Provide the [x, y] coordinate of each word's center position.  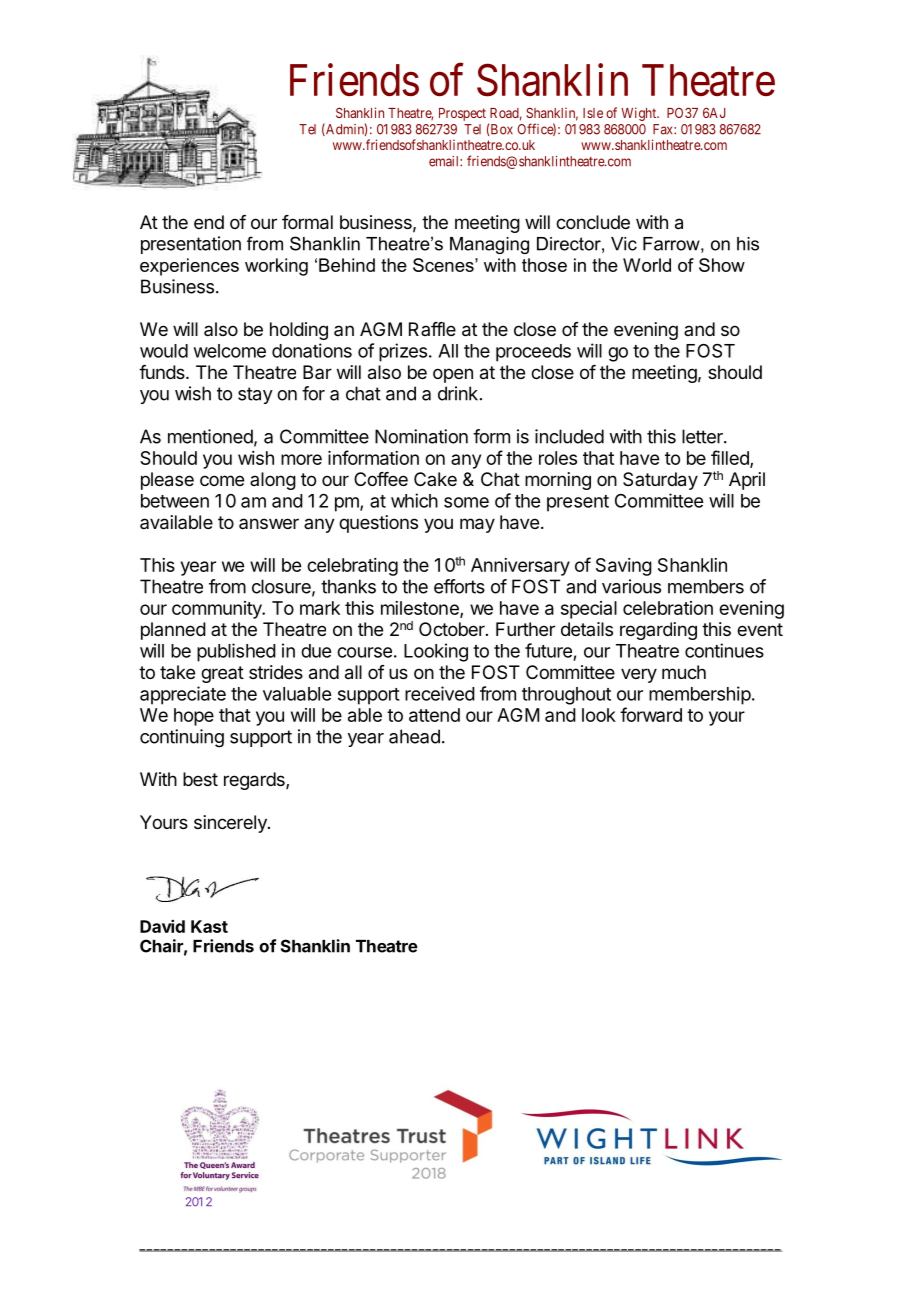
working [276, 267]
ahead [414, 736]
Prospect [462, 114]
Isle [593, 113]
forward [651, 714]
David [162, 926]
